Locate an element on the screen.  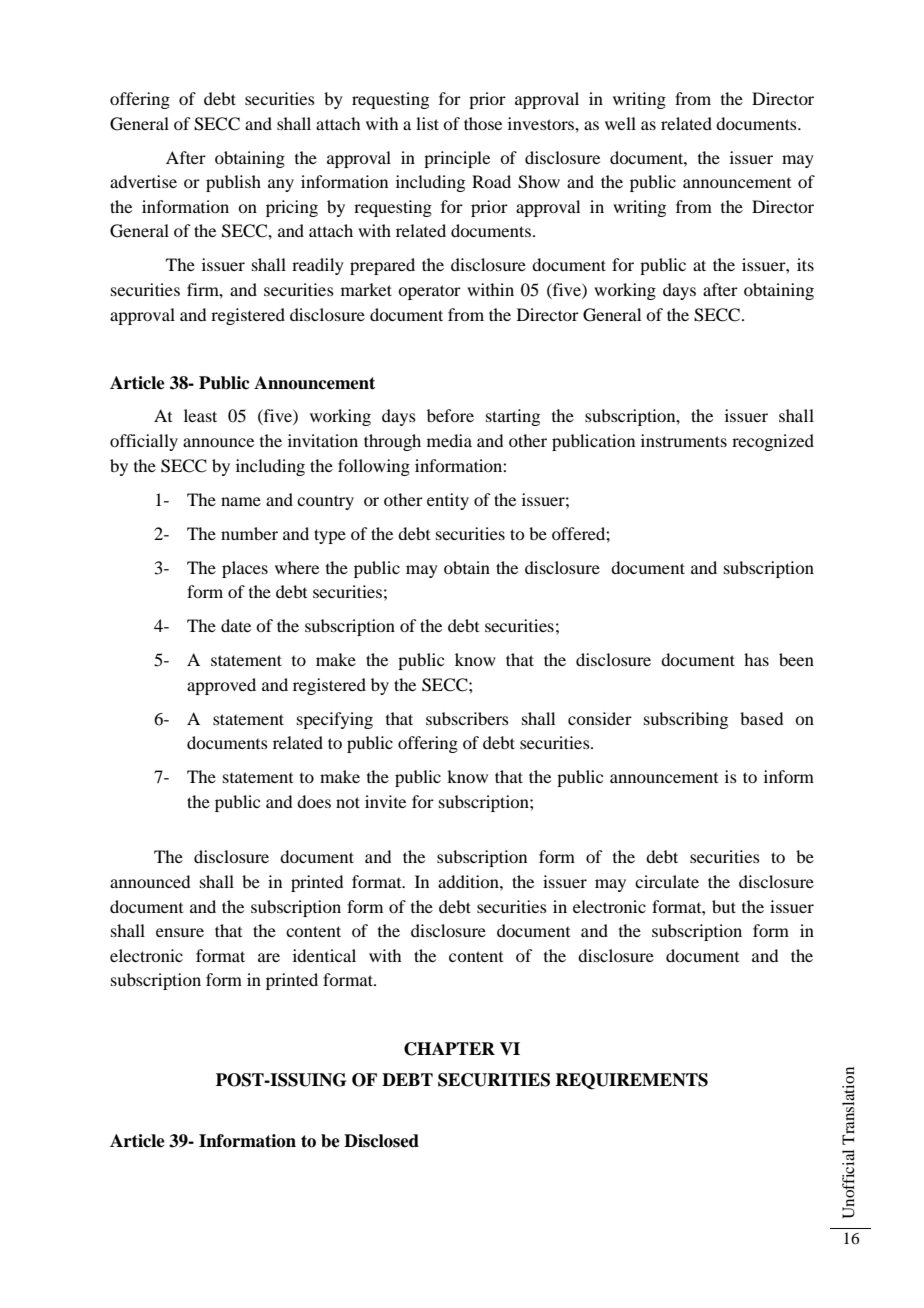
publish is located at coordinates (233, 183).
